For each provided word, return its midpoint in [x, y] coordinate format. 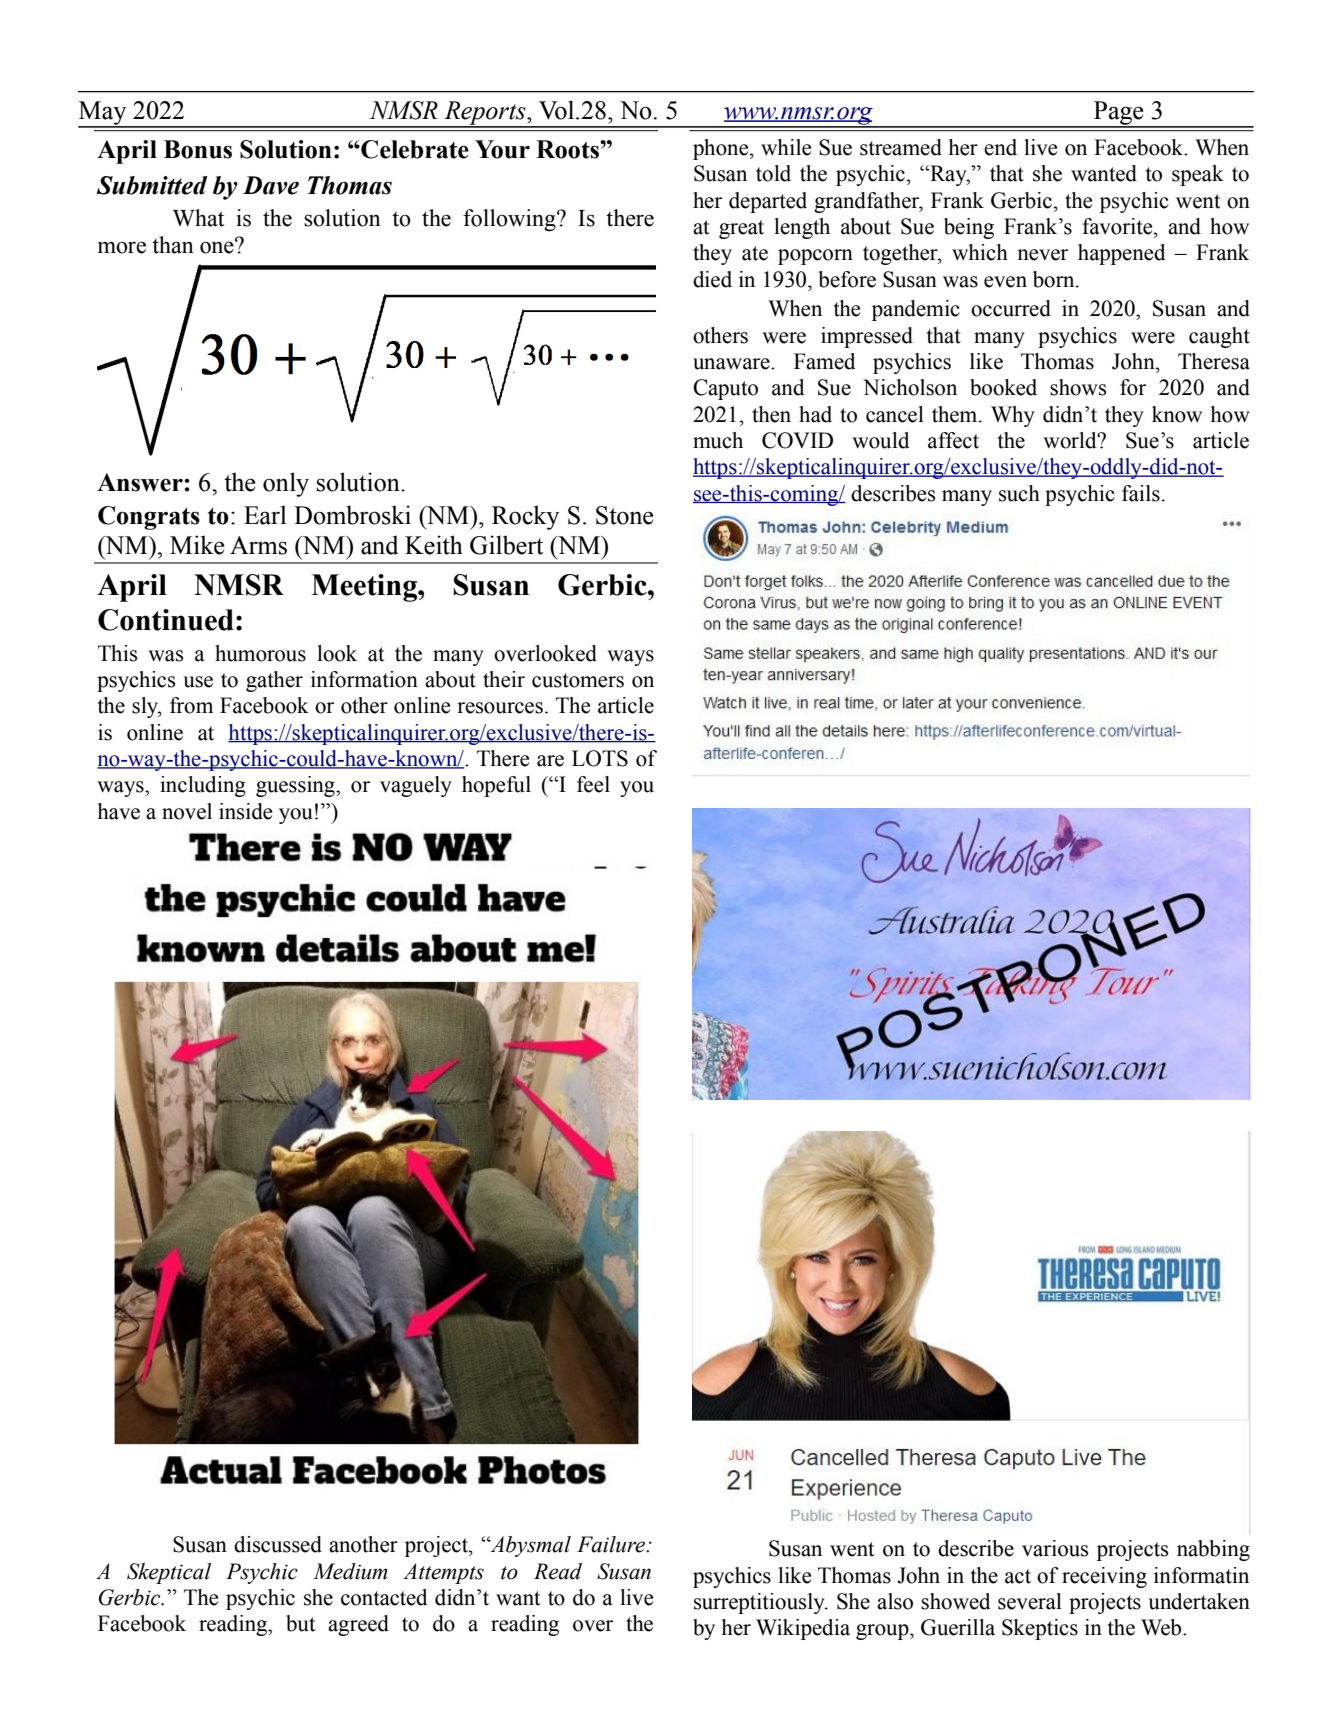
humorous [260, 653]
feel [593, 784]
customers [578, 680]
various [1055, 1548]
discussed [278, 1544]
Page [1118, 114]
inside [245, 811]
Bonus [198, 149]
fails [1141, 493]
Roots [568, 149]
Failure [612, 1544]
